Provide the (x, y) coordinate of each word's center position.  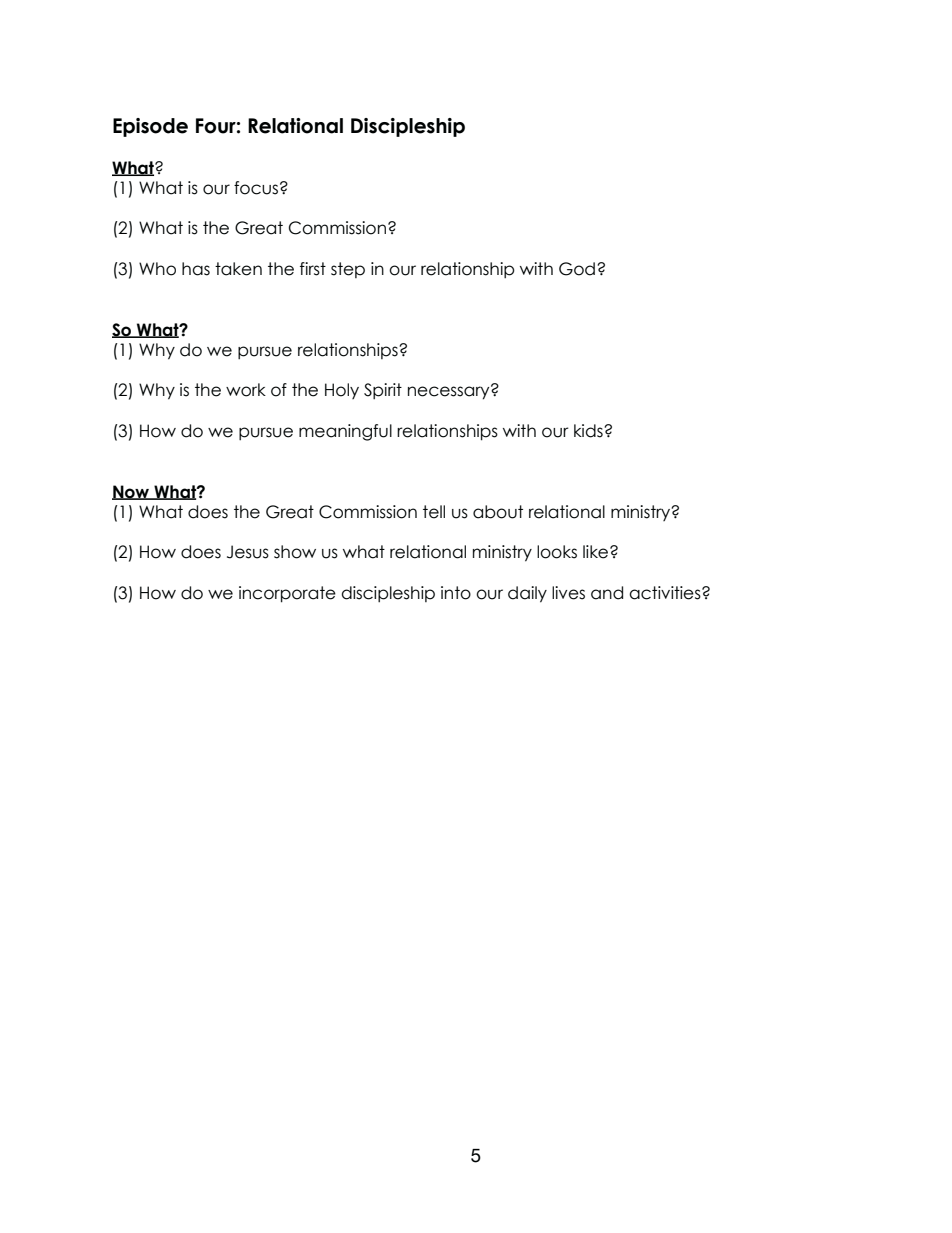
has (196, 269)
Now (132, 492)
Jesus (248, 552)
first (313, 269)
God (577, 269)
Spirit (383, 391)
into (456, 593)
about (498, 512)
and (607, 593)
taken (238, 269)
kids (589, 431)
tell (434, 512)
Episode (150, 127)
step (348, 270)
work (246, 390)
